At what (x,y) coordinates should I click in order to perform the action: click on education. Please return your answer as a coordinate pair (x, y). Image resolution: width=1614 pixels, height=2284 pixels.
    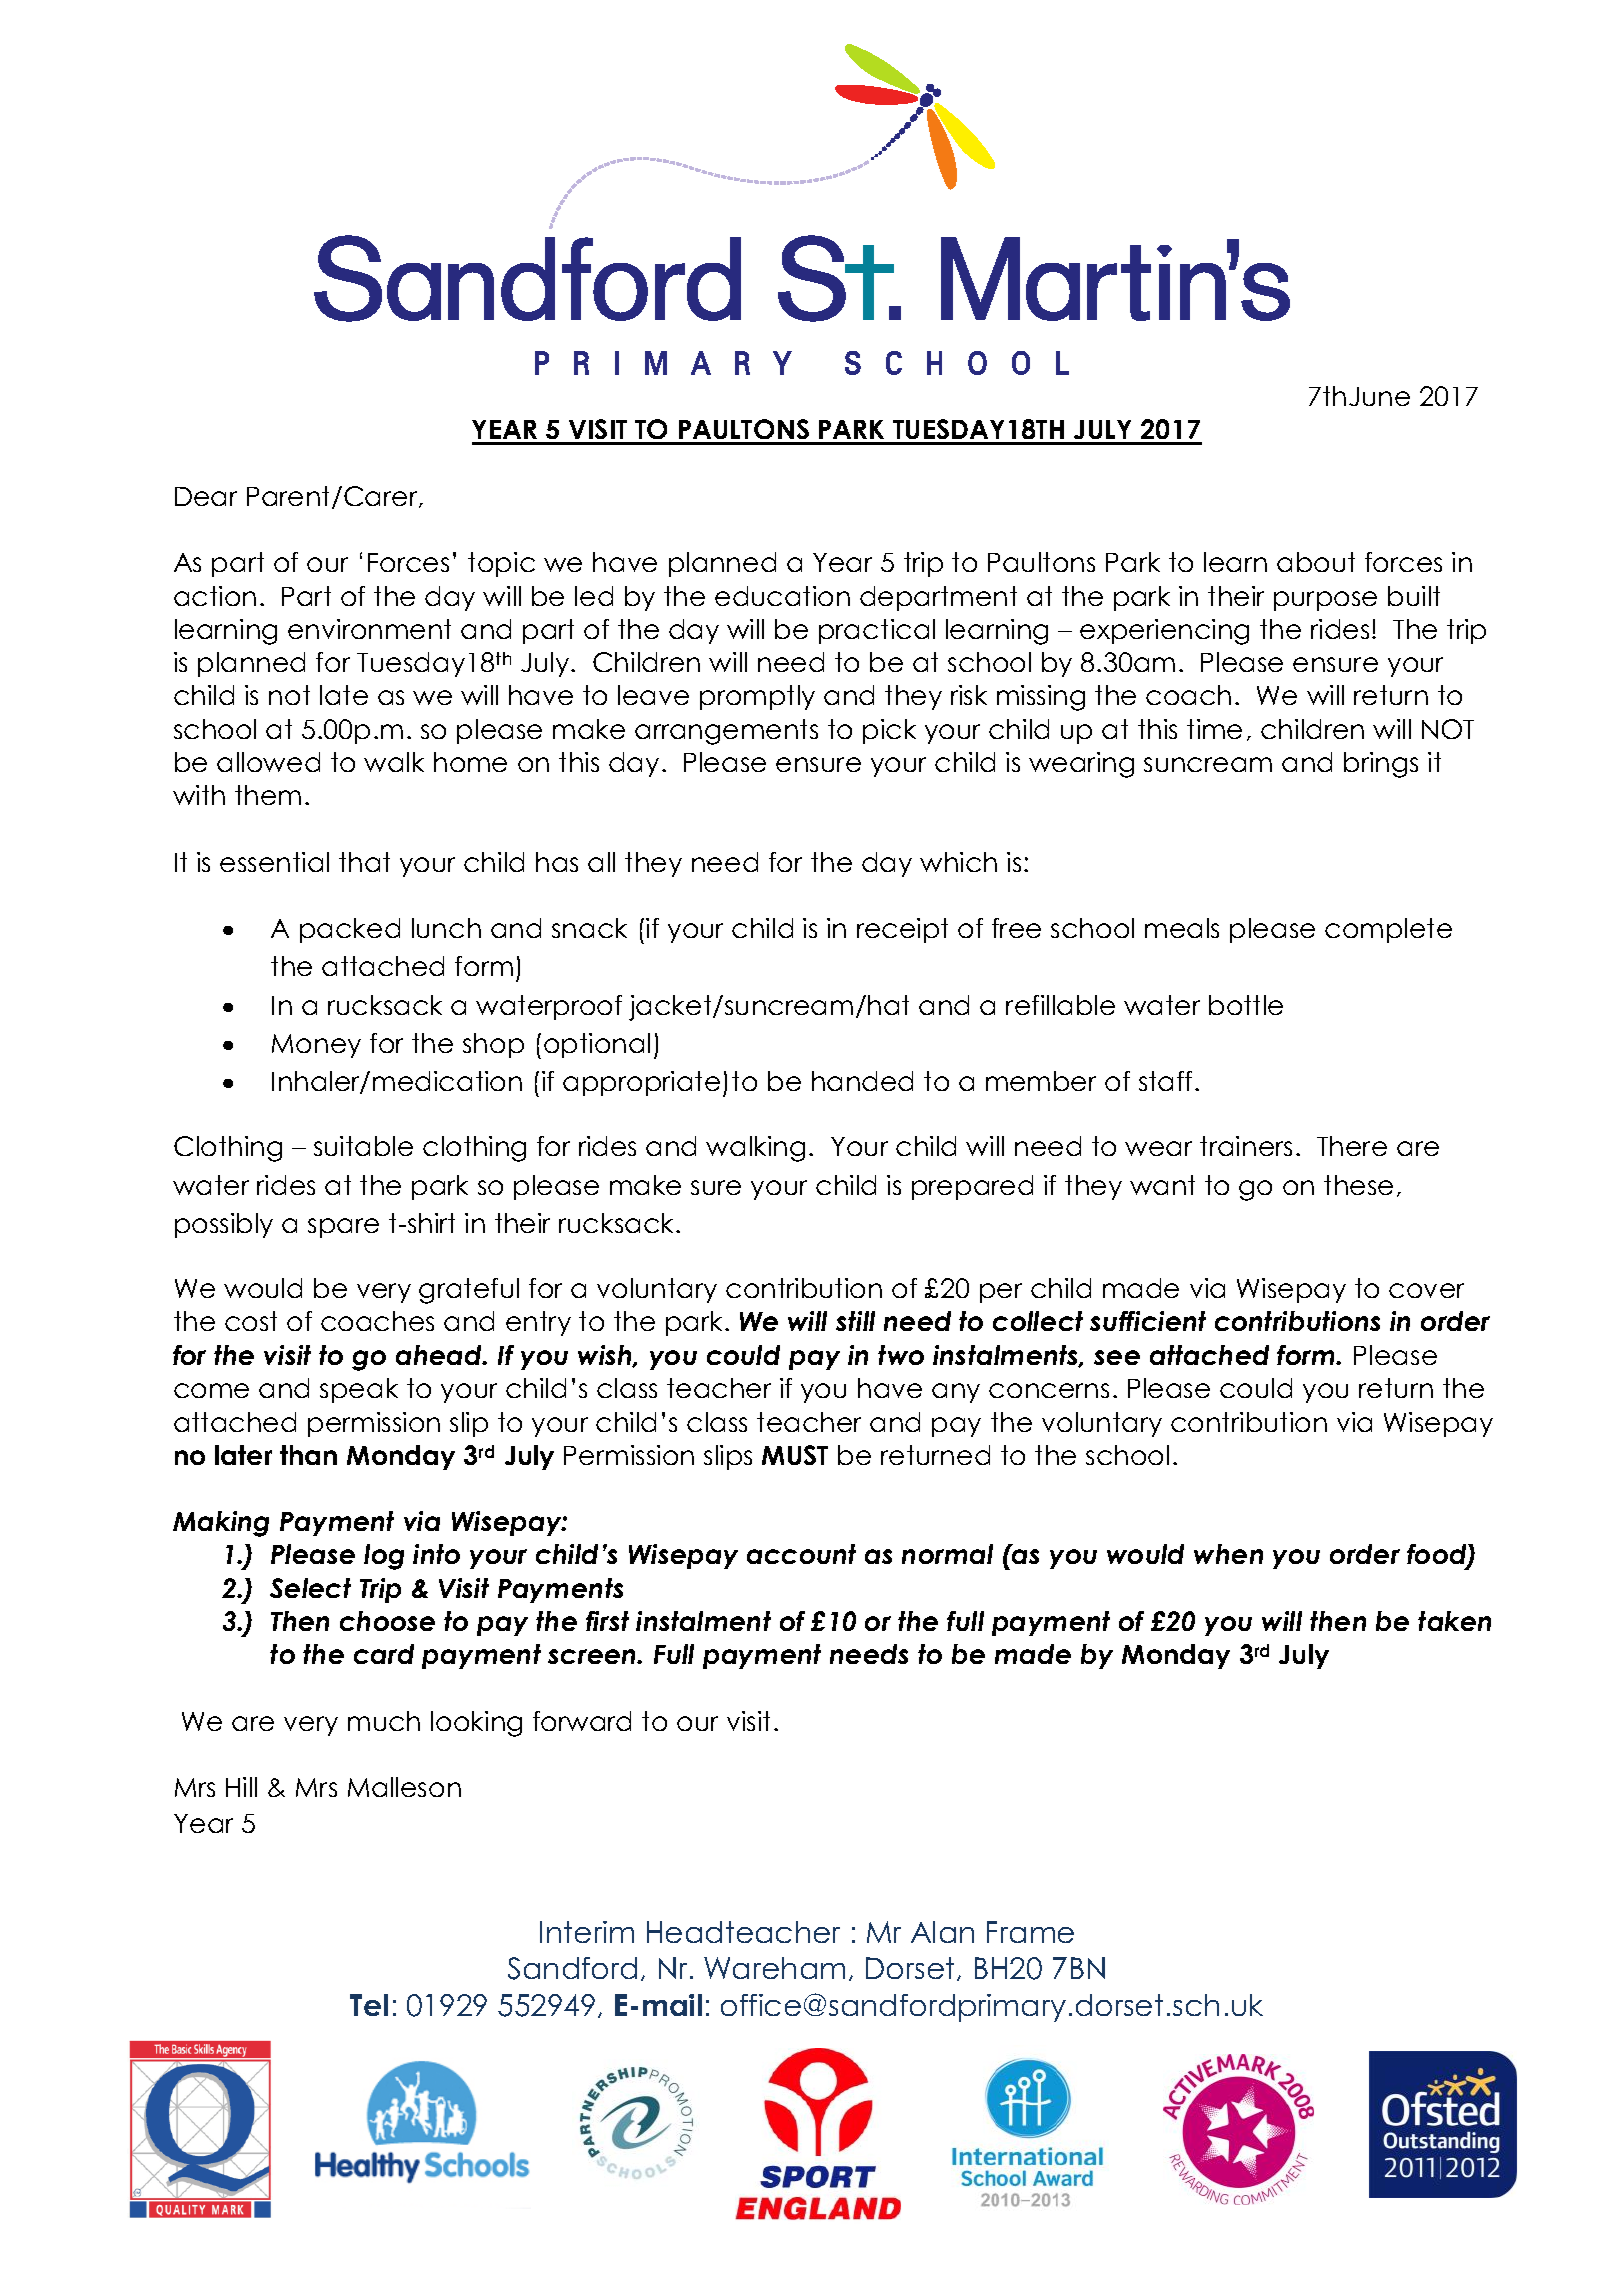
    Looking at the image, I should click on (782, 596).
